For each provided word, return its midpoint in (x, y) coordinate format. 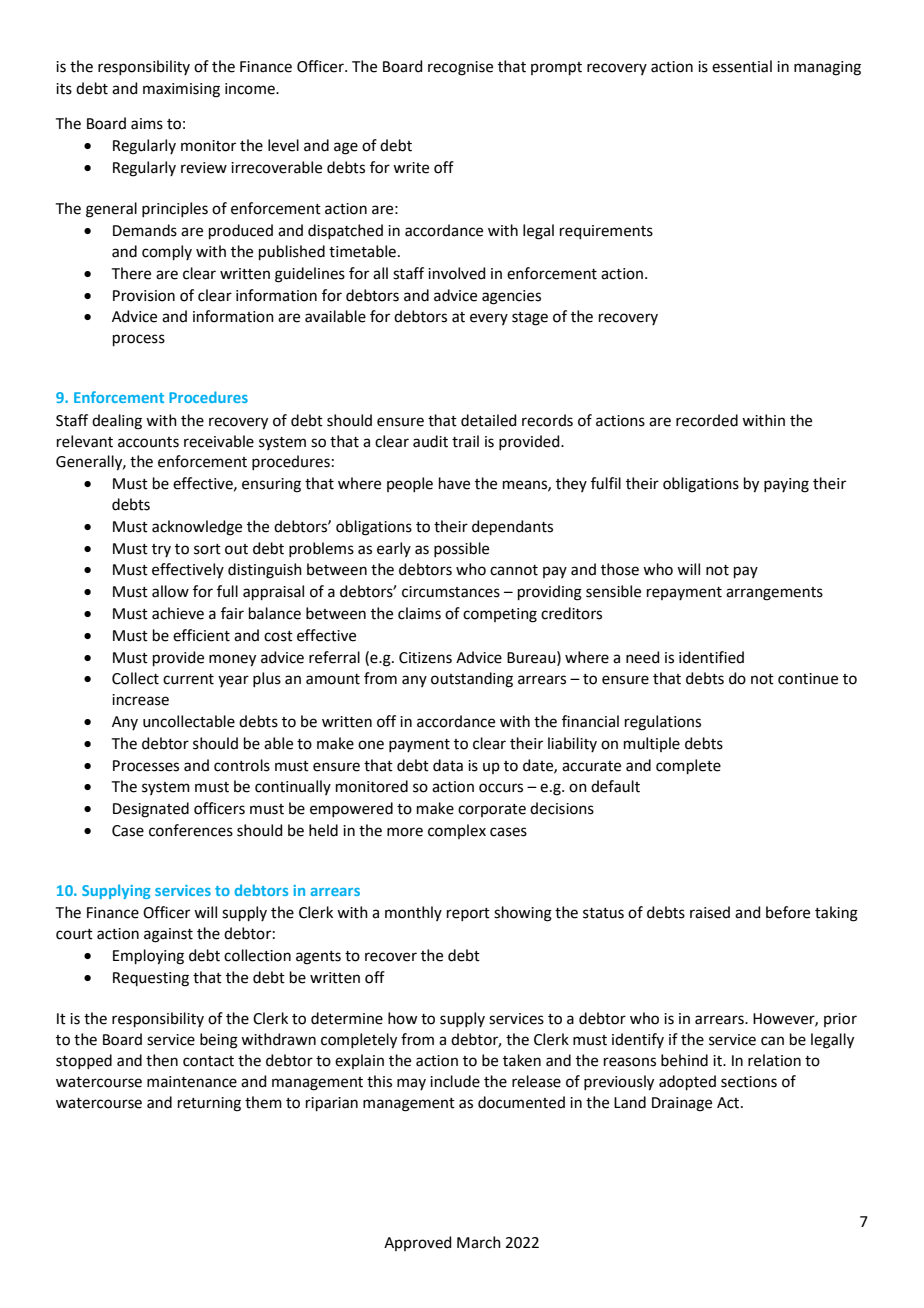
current (188, 679)
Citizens (425, 658)
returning (209, 1104)
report (468, 914)
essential (742, 66)
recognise (460, 68)
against (168, 935)
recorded (707, 420)
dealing (117, 422)
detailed (489, 420)
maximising (181, 90)
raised (710, 912)
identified (711, 657)
